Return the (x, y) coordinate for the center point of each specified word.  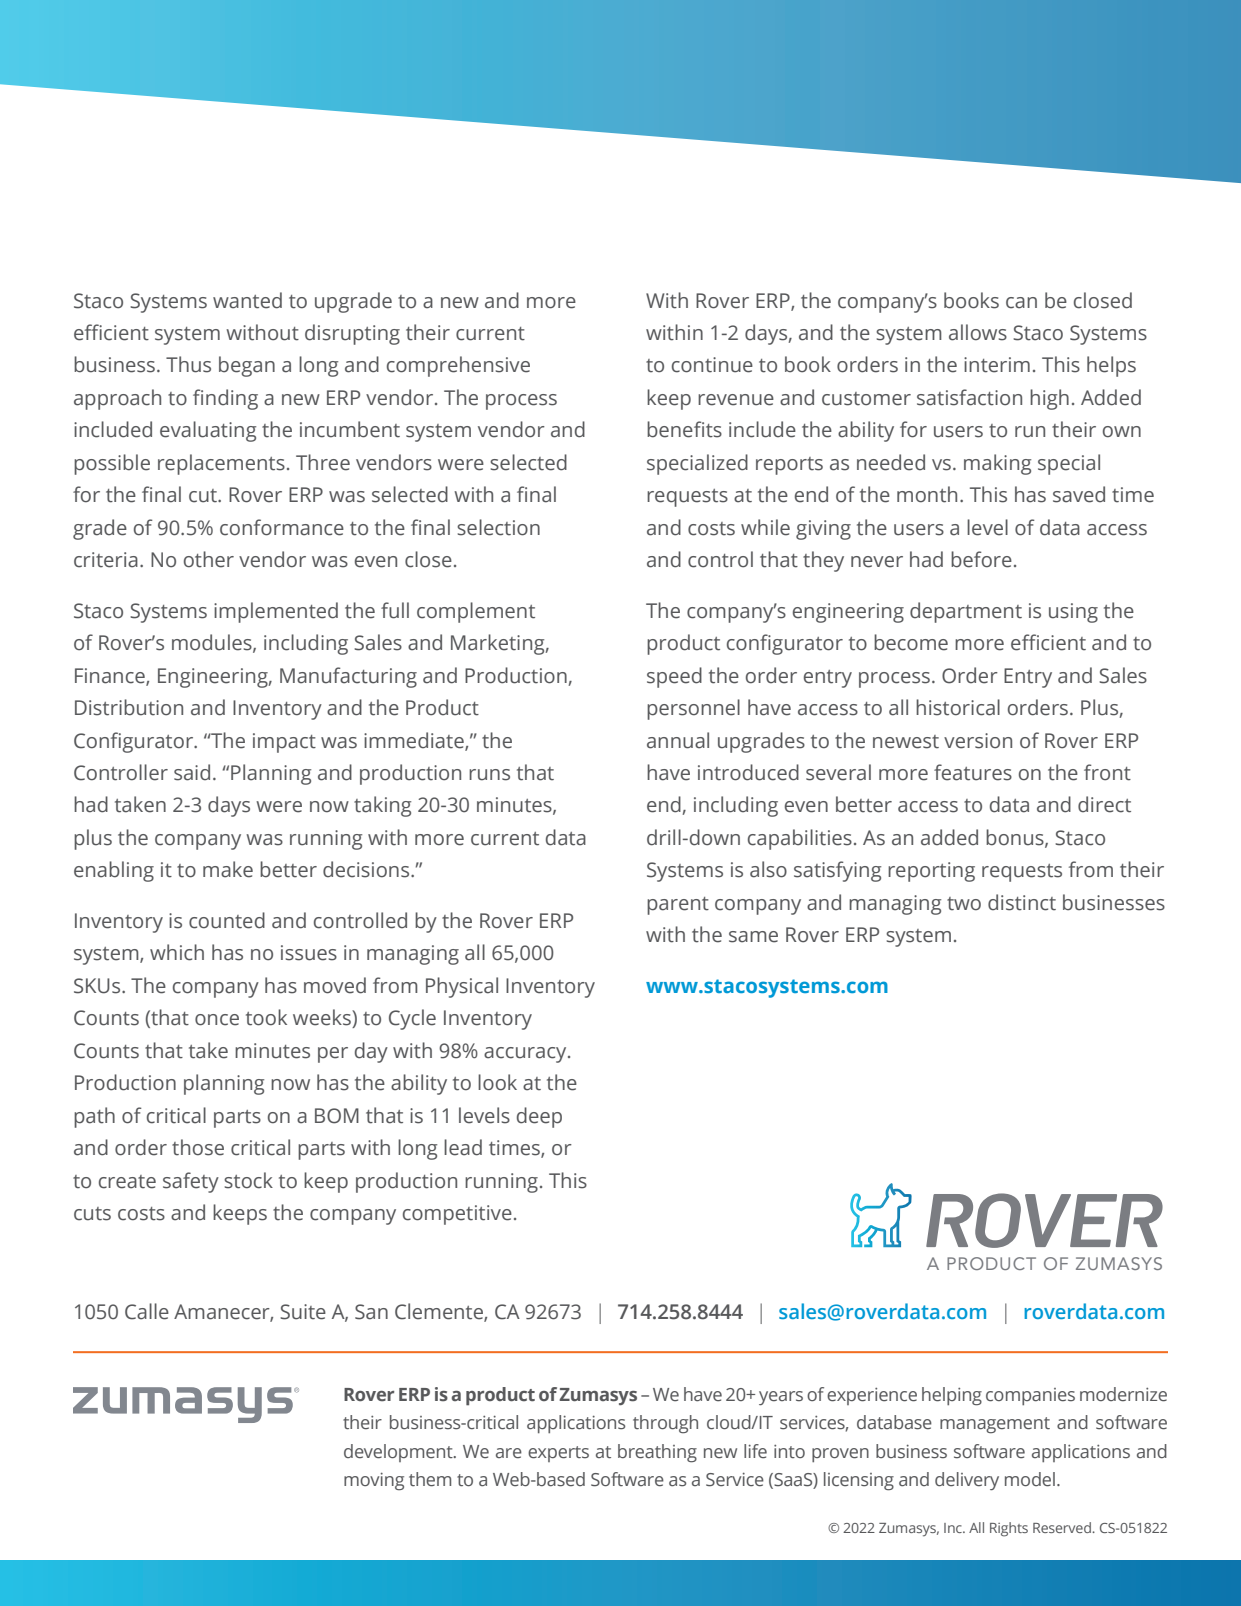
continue (712, 365)
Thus (188, 364)
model (1030, 1479)
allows (978, 332)
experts (558, 1454)
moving (374, 1481)
